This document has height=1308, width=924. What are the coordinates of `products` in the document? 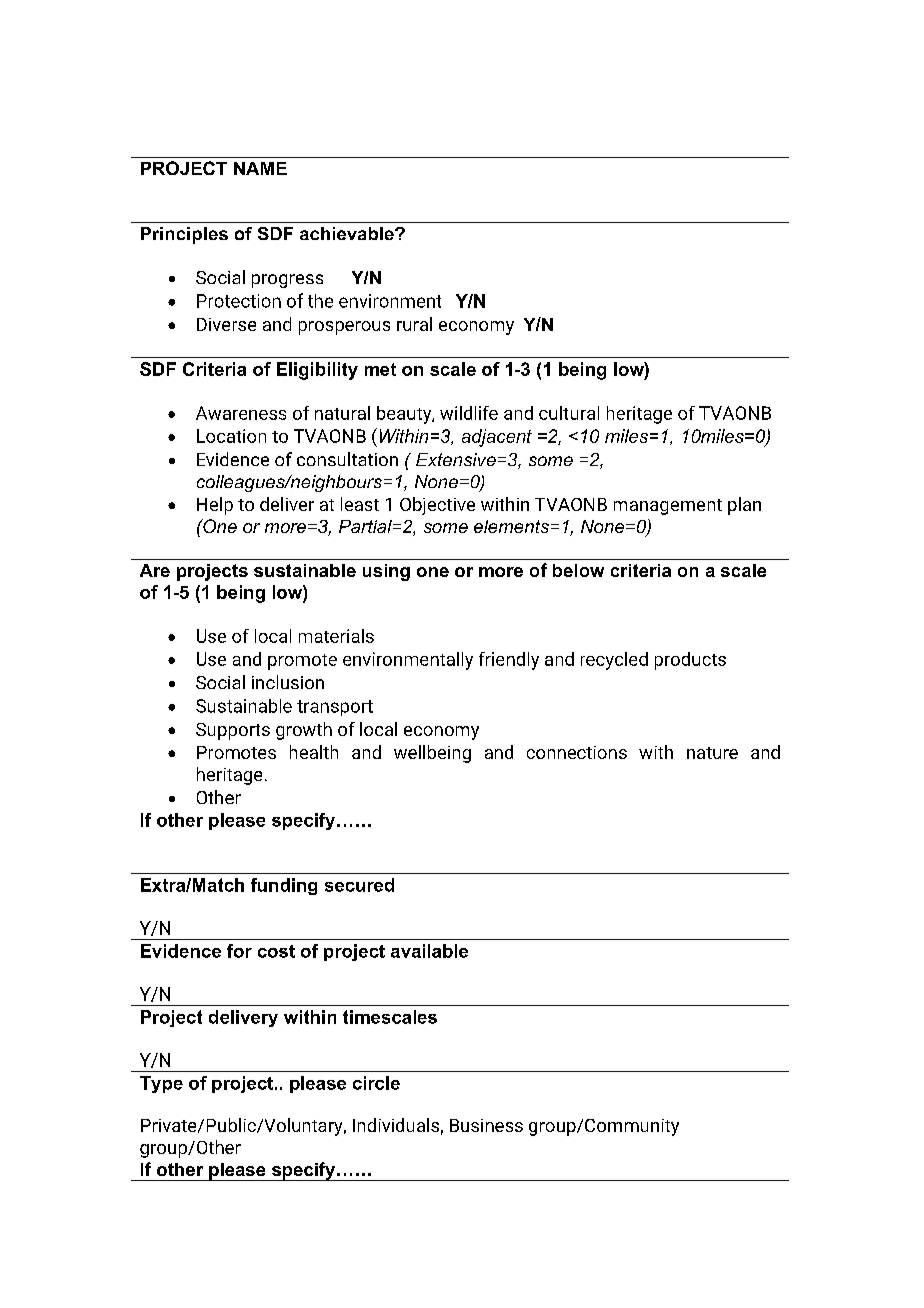 It's located at (690, 661).
